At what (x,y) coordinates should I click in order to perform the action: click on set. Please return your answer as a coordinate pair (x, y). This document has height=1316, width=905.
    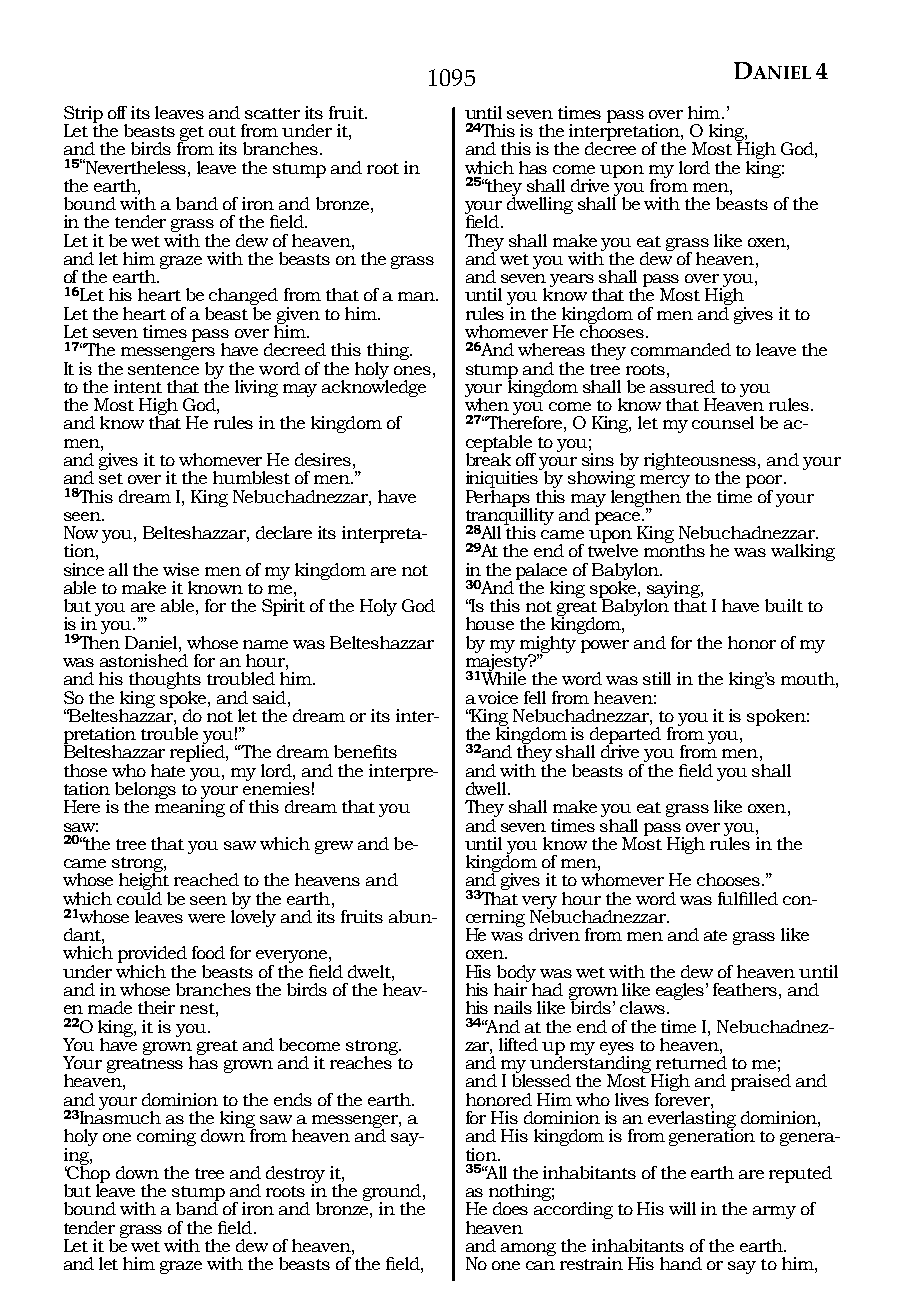
    Looking at the image, I should click on (111, 478).
